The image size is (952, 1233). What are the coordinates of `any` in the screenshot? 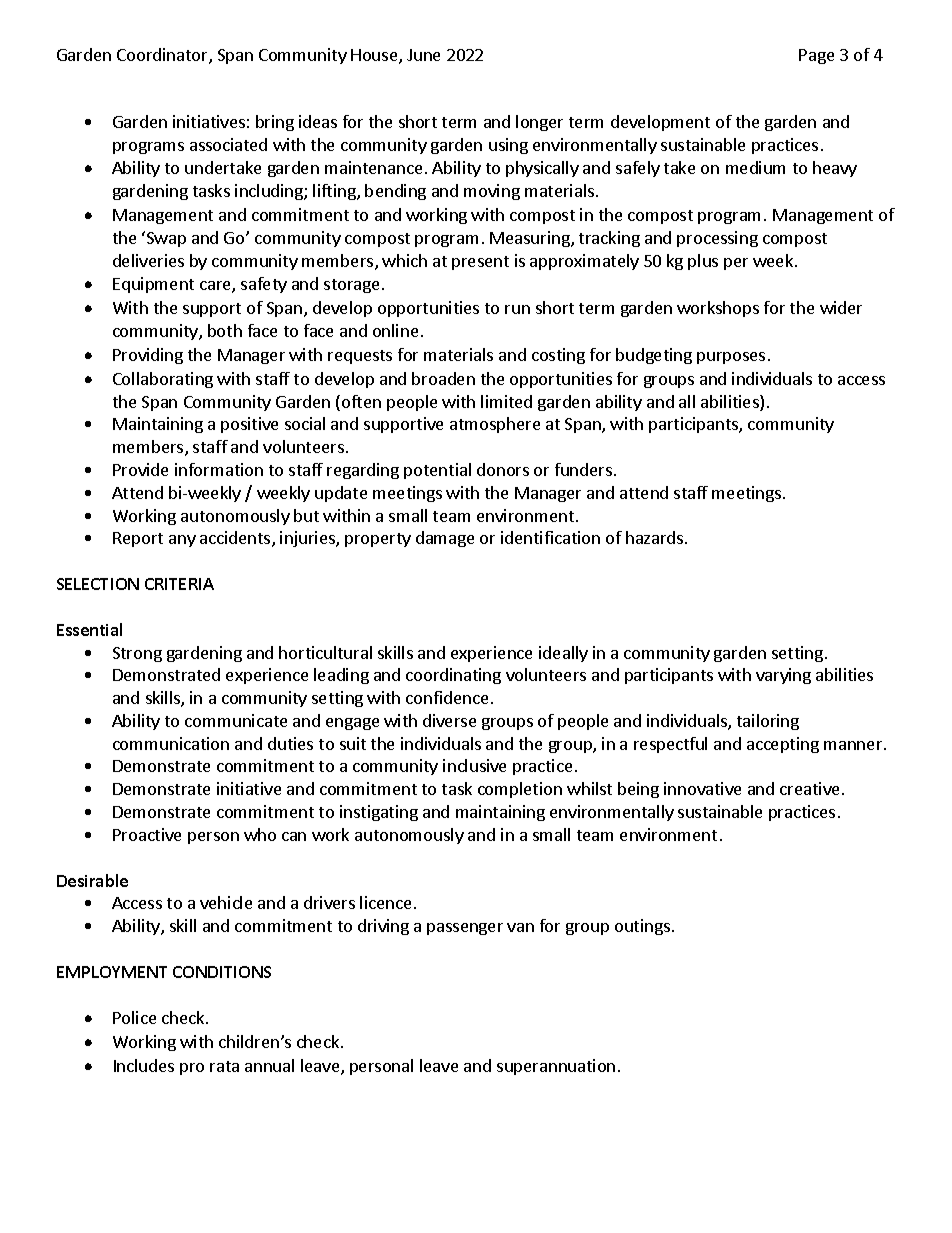 It's located at (182, 541).
